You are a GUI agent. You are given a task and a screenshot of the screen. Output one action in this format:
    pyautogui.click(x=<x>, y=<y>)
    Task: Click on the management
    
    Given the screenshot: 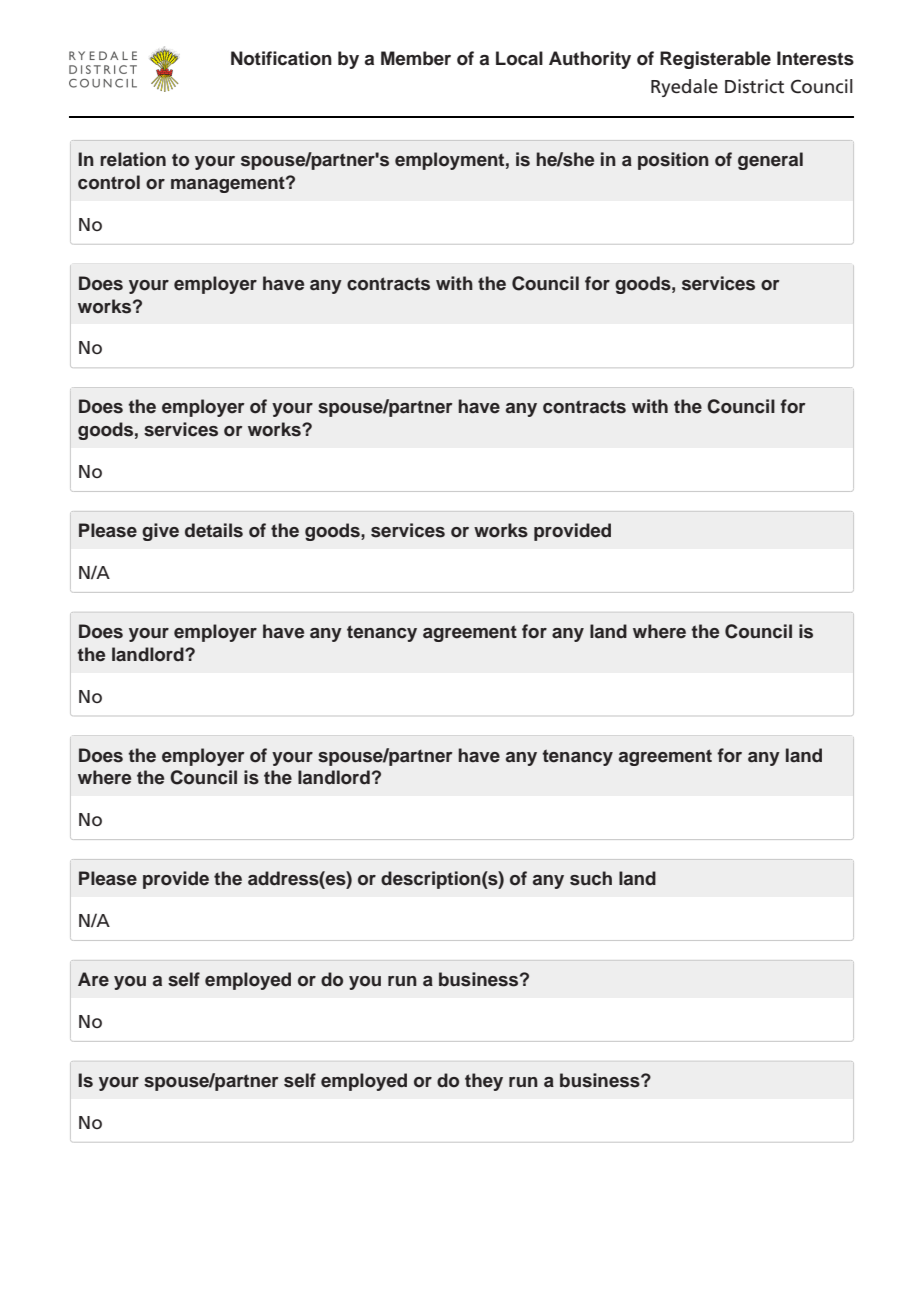 What is the action you would take?
    pyautogui.click(x=229, y=184)
